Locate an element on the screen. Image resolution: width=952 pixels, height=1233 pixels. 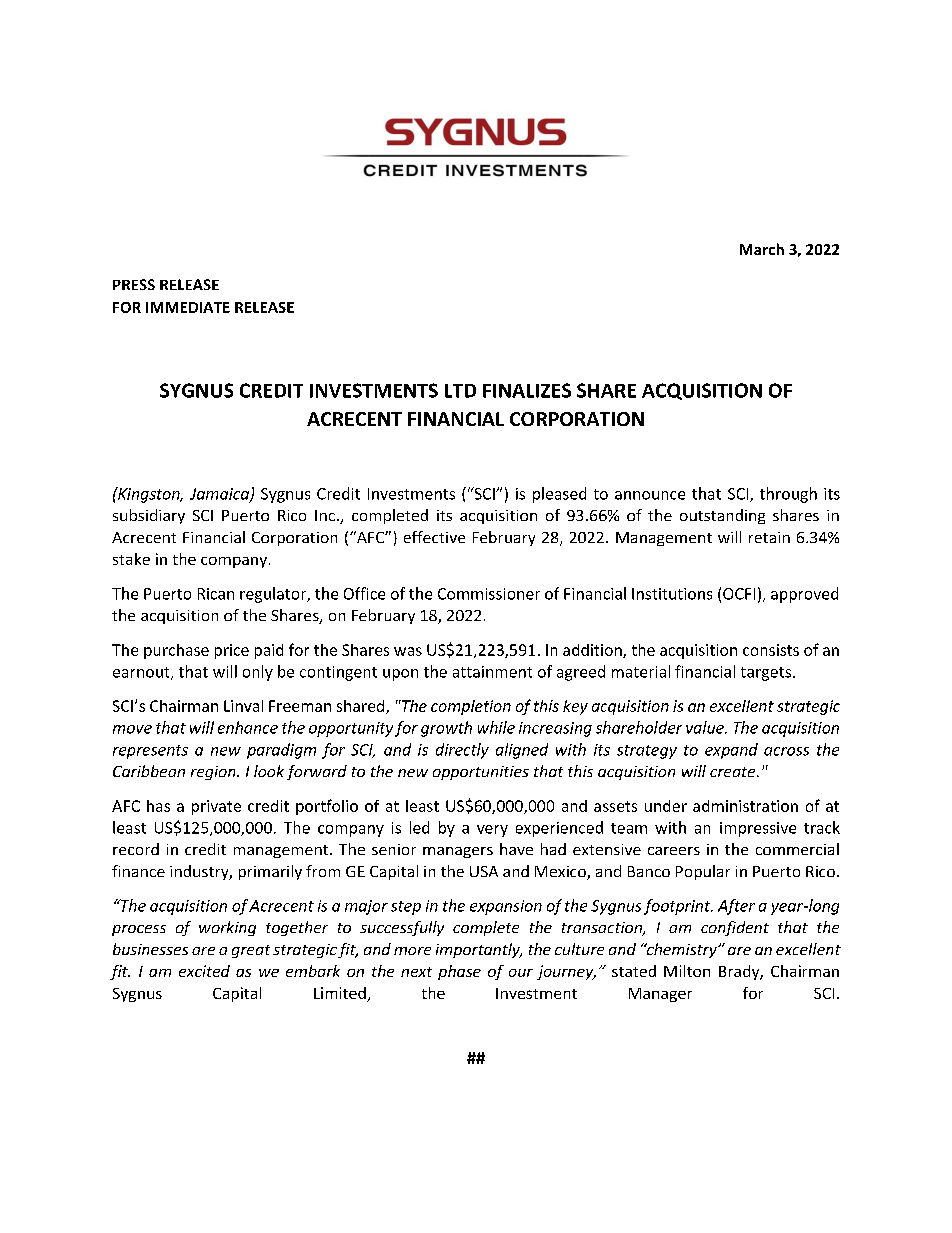
March is located at coordinates (762, 249).
